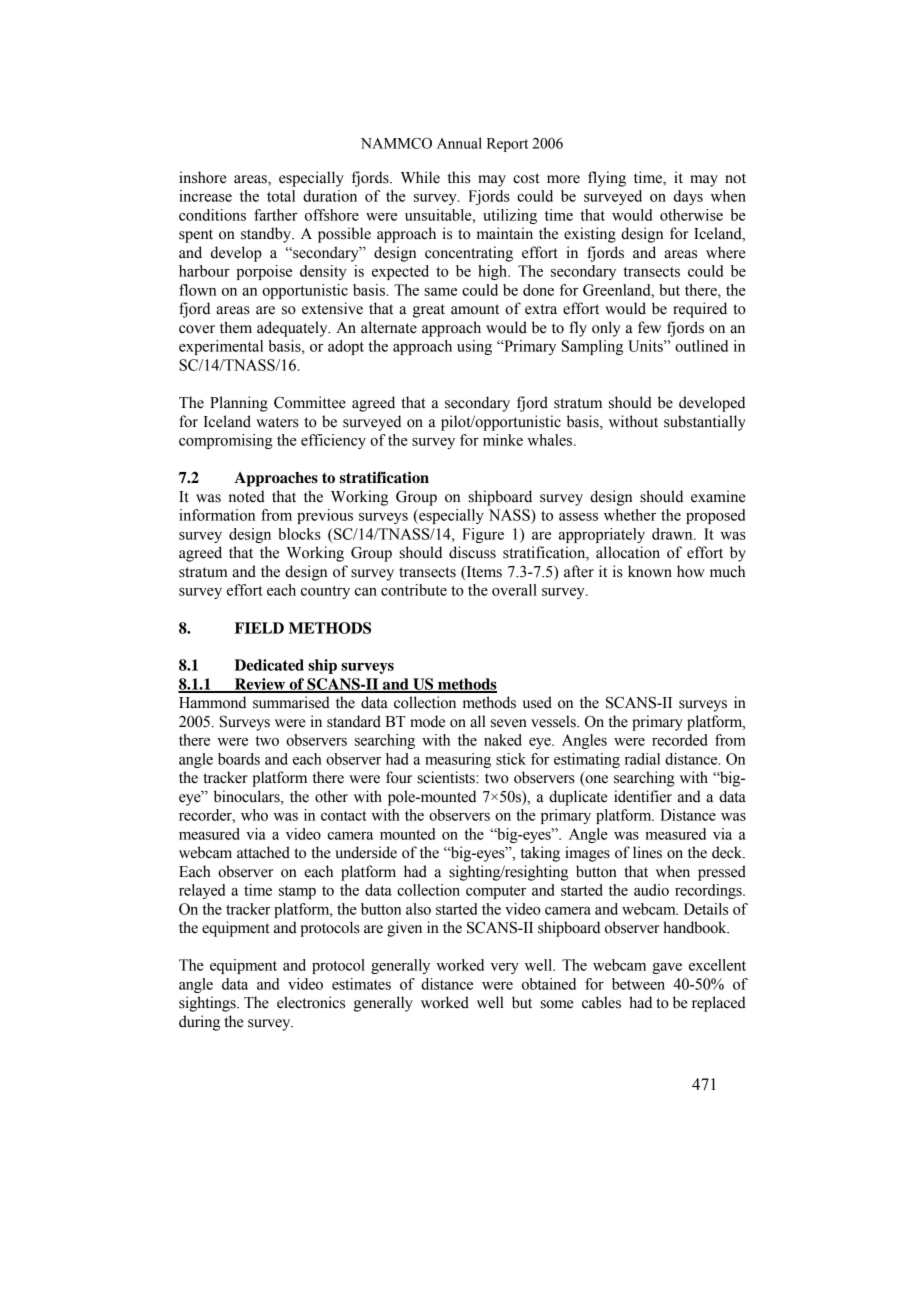 Image resolution: width=924 pixels, height=1308 pixels. What do you see at coordinates (254, 815) in the screenshot?
I see `who` at bounding box center [254, 815].
